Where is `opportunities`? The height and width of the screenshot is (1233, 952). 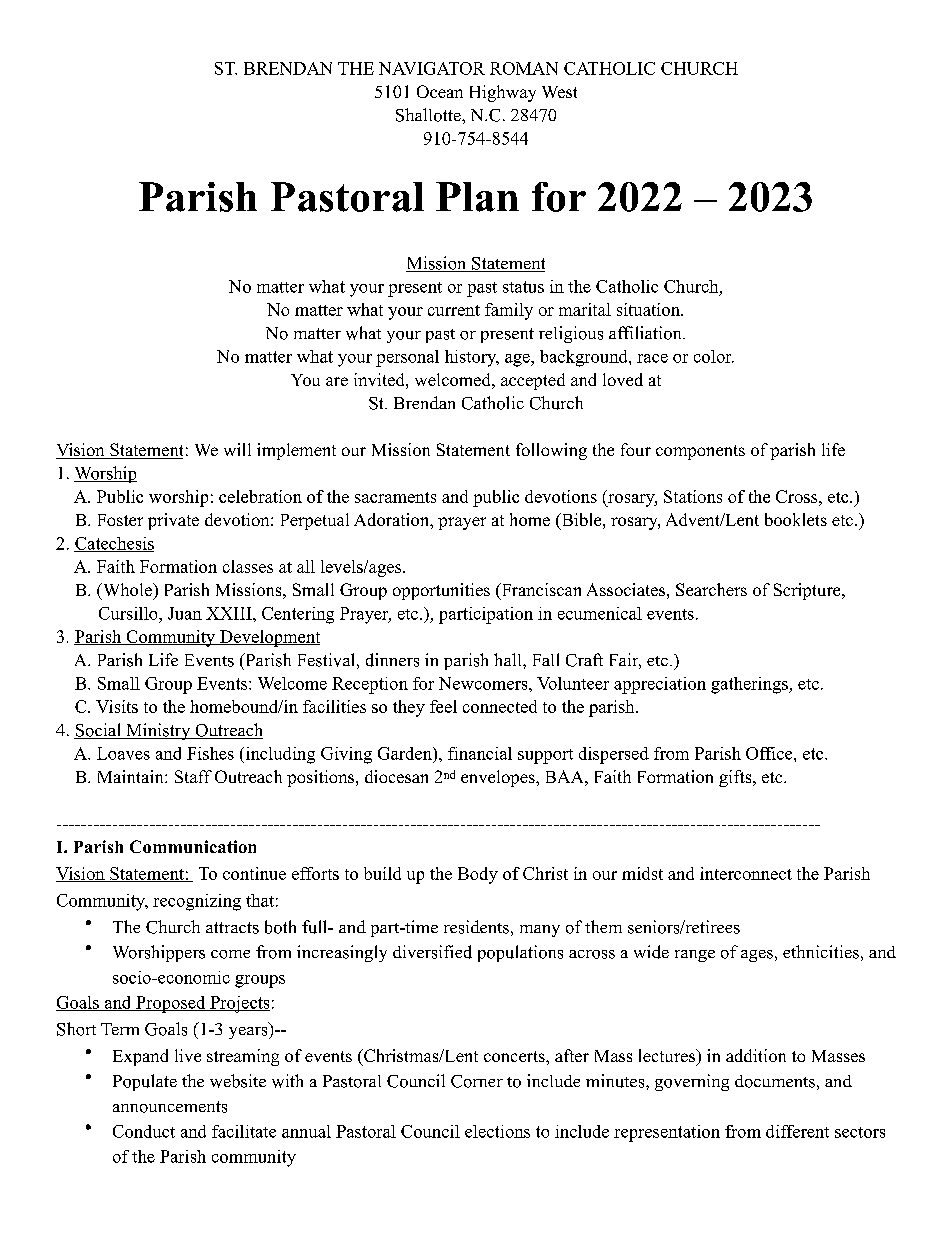 opportunities is located at coordinates (441, 591).
